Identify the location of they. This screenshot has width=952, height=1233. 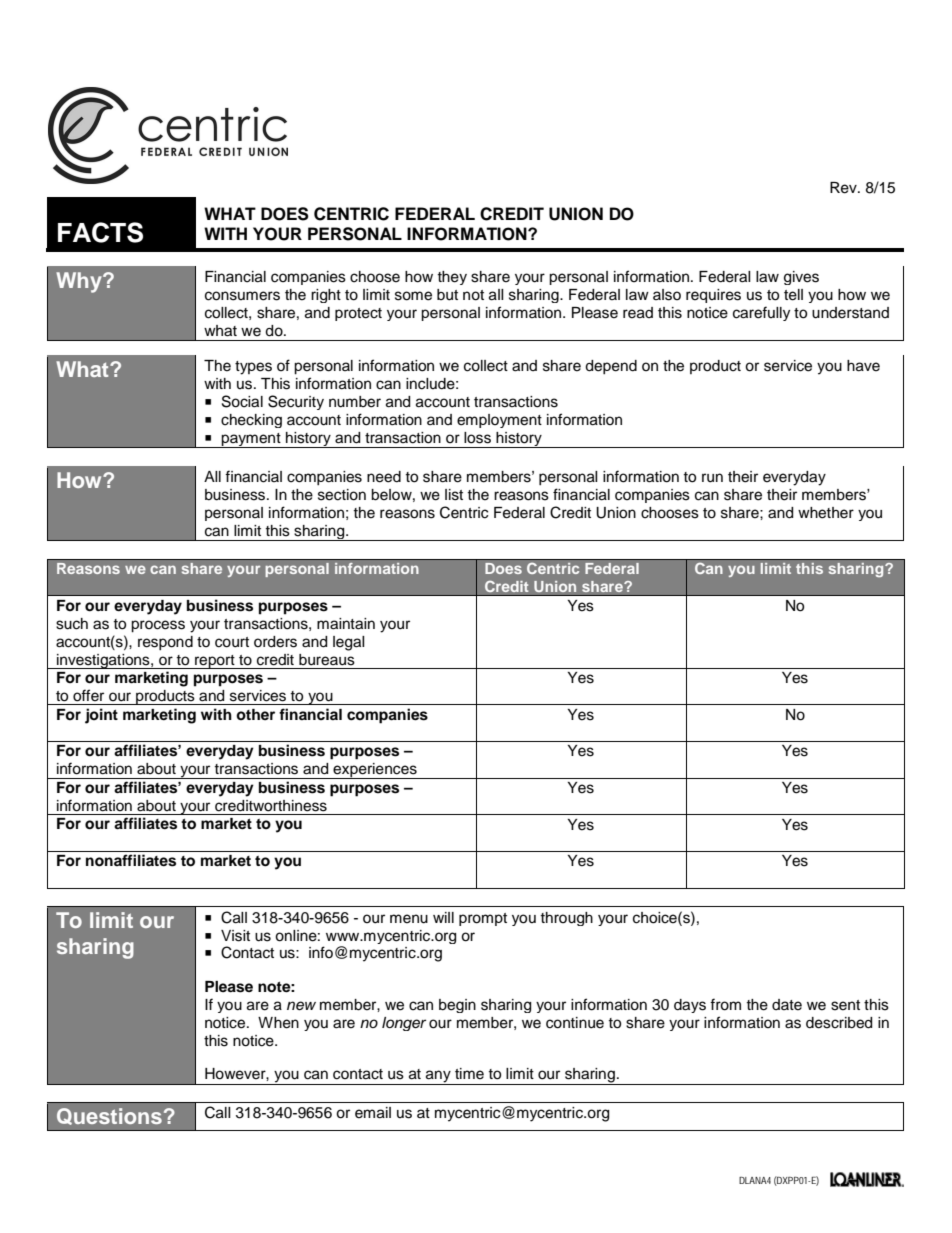
(452, 278).
